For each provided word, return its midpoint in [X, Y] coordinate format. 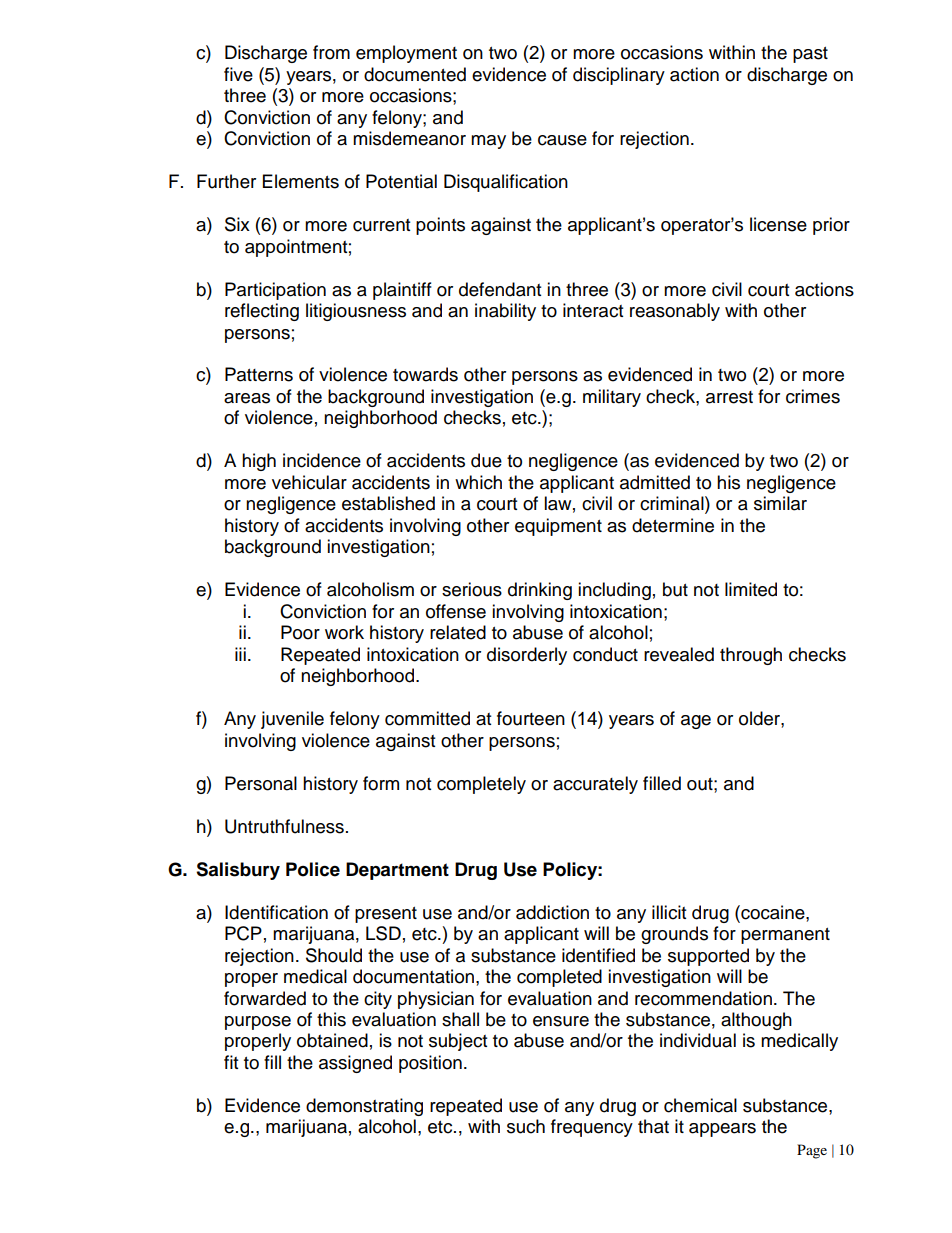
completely [481, 785]
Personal [261, 783]
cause [562, 140]
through [751, 656]
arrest [729, 397]
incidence [322, 460]
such [526, 1126]
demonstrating [364, 1107]
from [331, 52]
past [810, 55]
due [486, 460]
